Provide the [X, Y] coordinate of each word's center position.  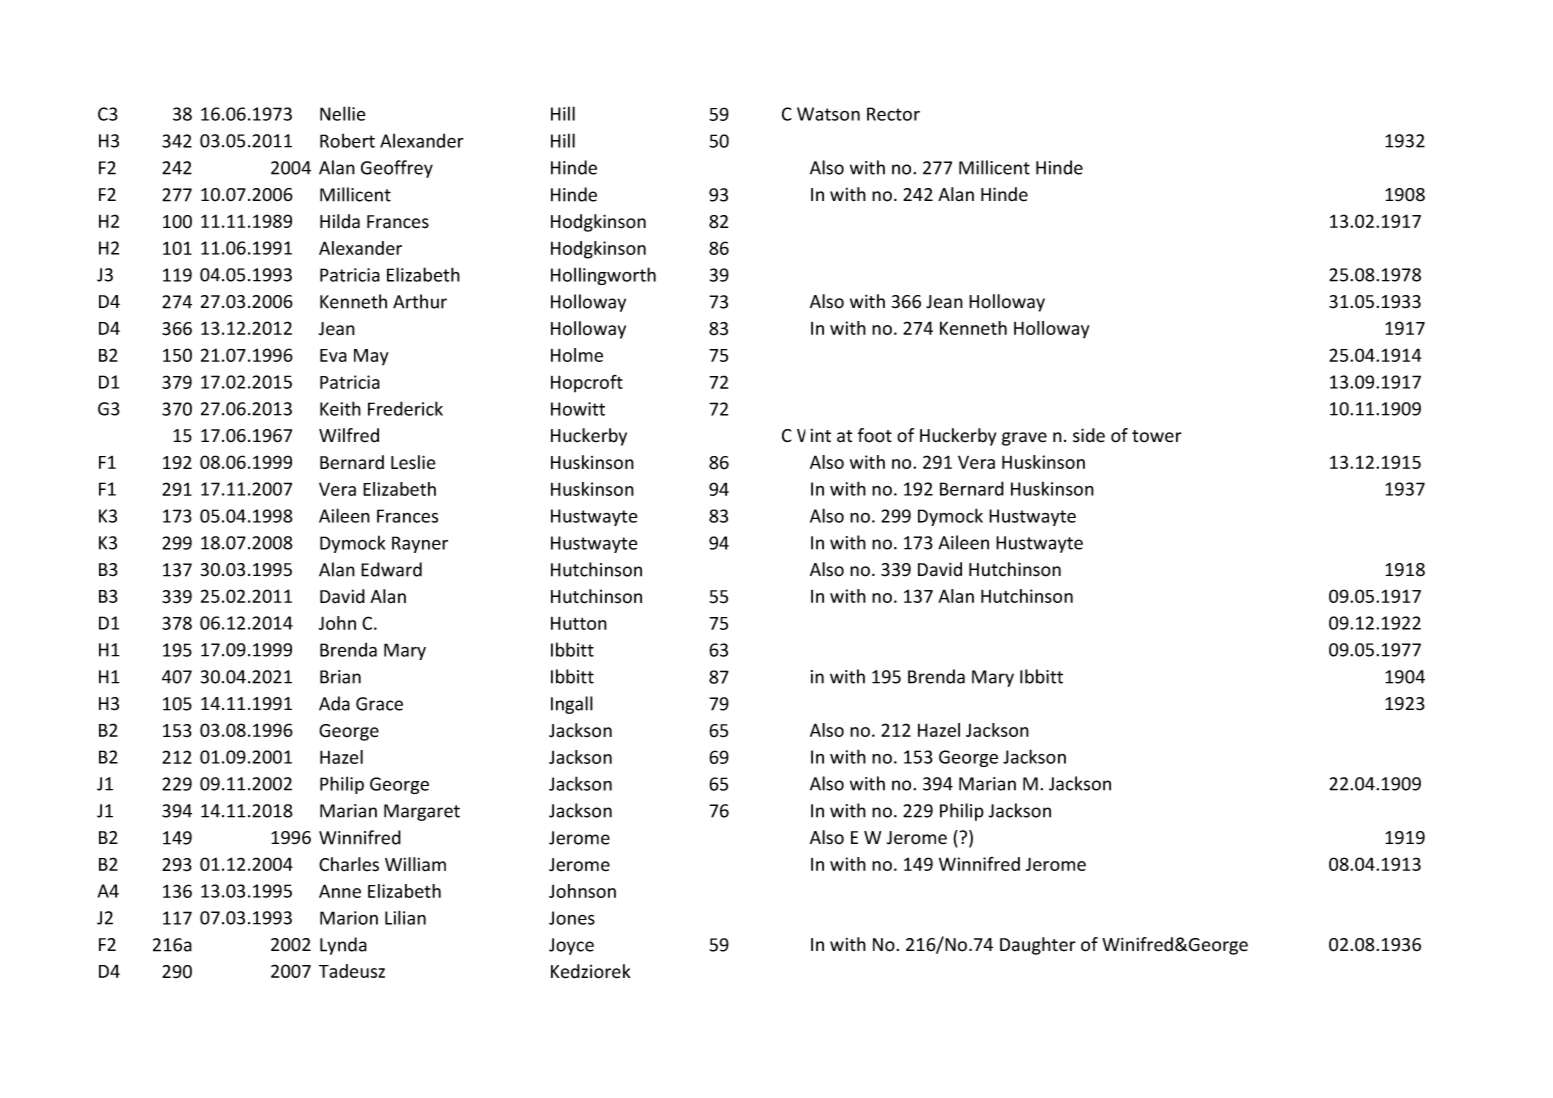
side [1089, 435]
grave [1024, 439]
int [821, 435]
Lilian [405, 917]
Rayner [420, 544]
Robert [347, 140]
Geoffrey [397, 169]
